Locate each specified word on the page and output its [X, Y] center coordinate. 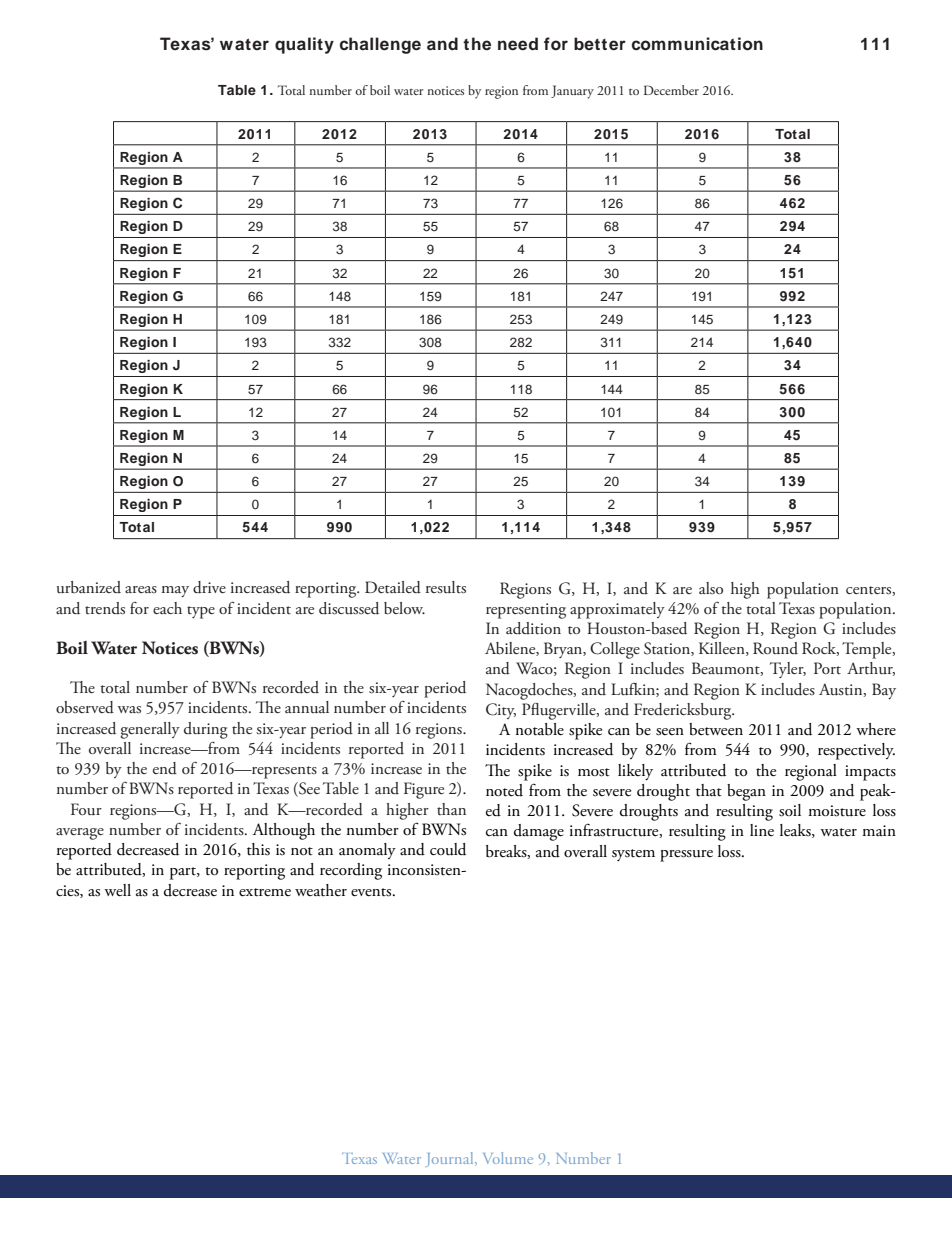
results [446, 587]
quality [304, 45]
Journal [451, 1159]
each [167, 608]
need [518, 44]
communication [697, 44]
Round [775, 648]
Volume [508, 1158]
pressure [686, 856]
